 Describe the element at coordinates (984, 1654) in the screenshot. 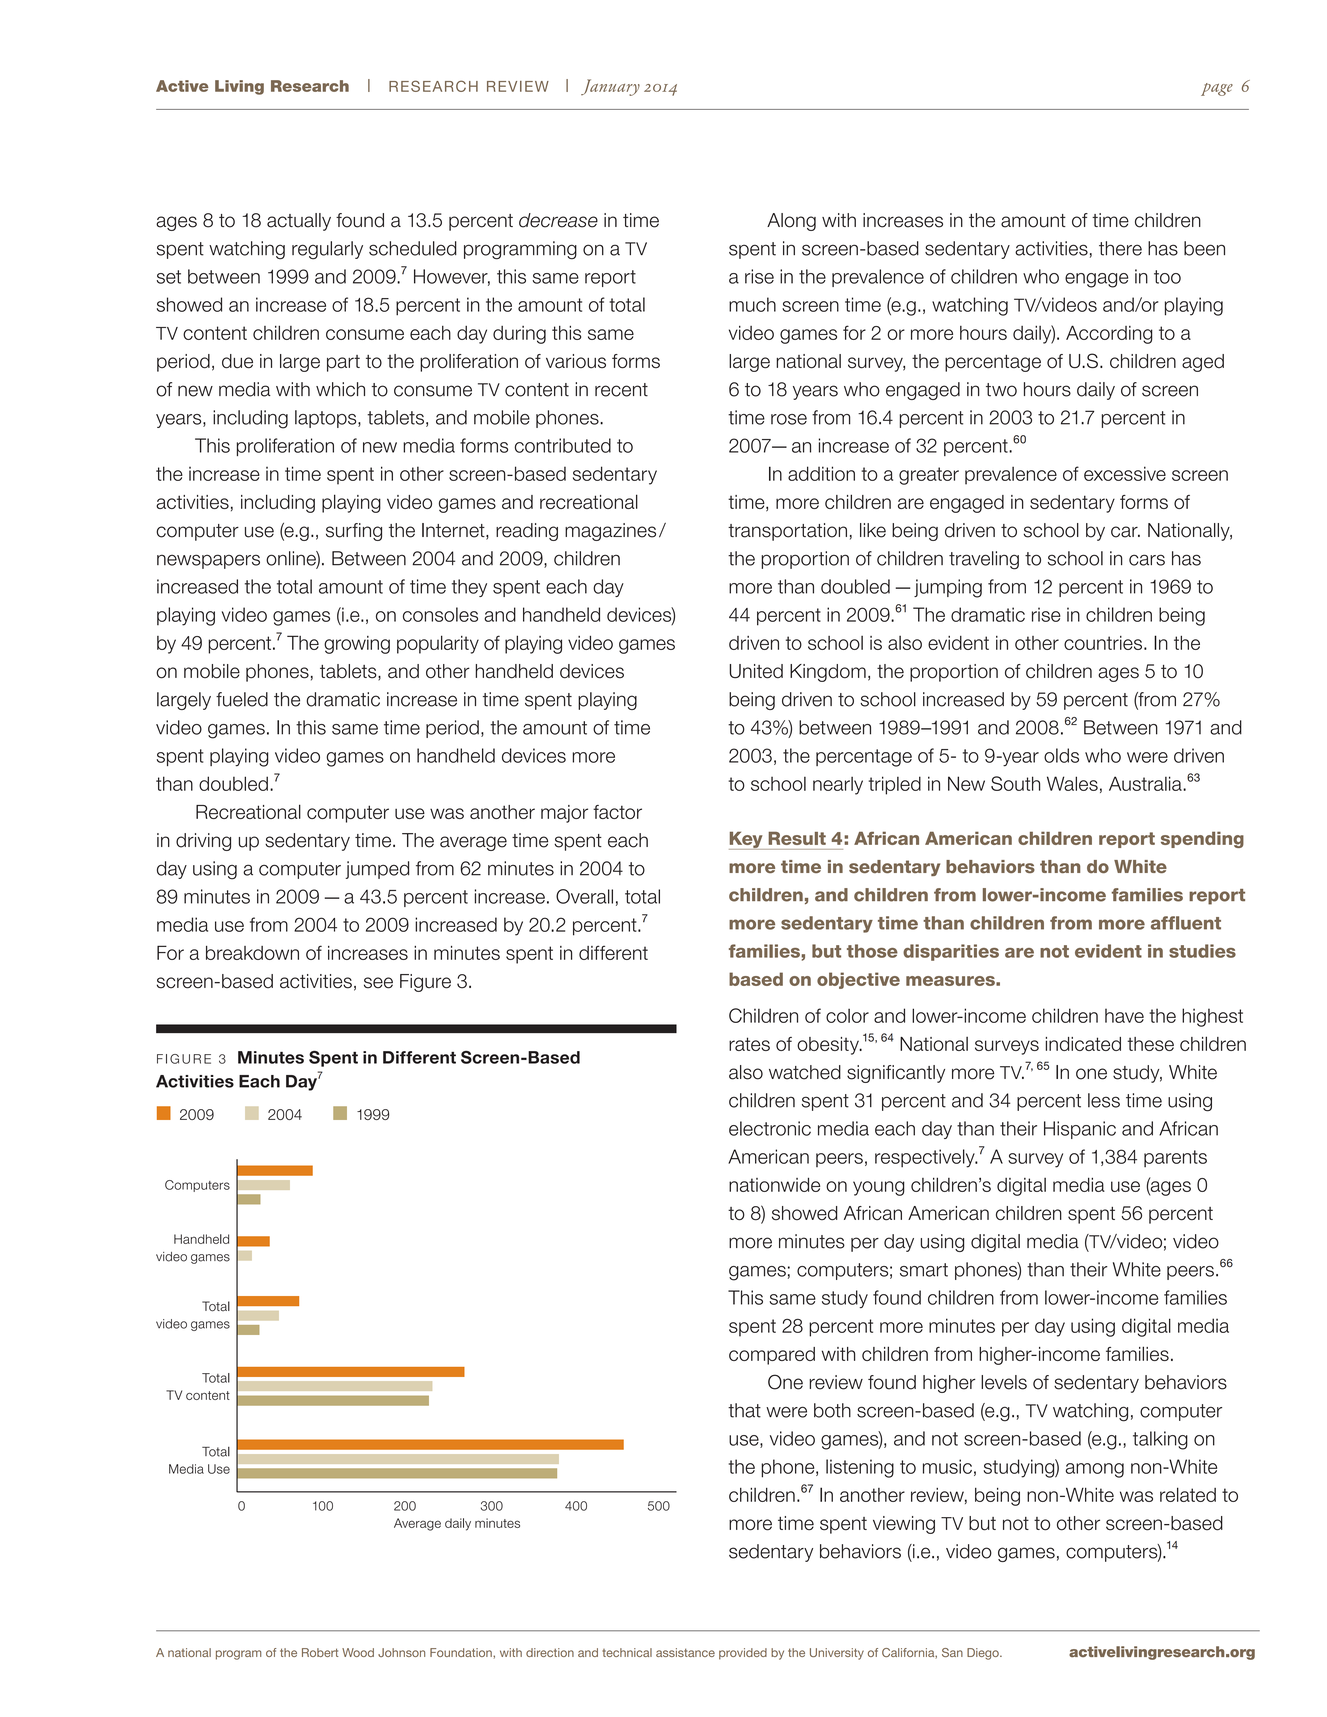

I see `Diego` at that location.
